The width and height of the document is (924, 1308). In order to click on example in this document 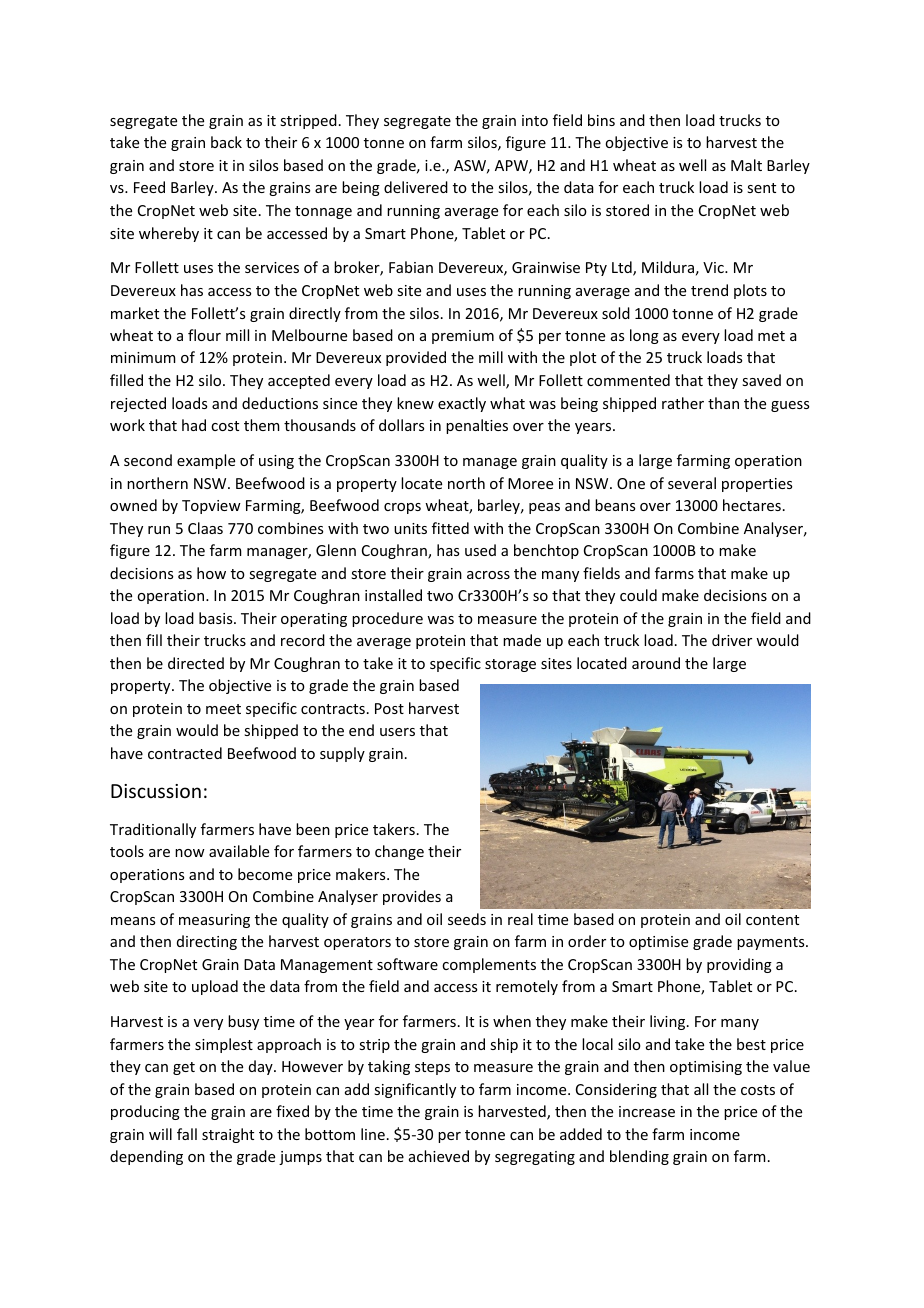, I will do `click(206, 461)`.
